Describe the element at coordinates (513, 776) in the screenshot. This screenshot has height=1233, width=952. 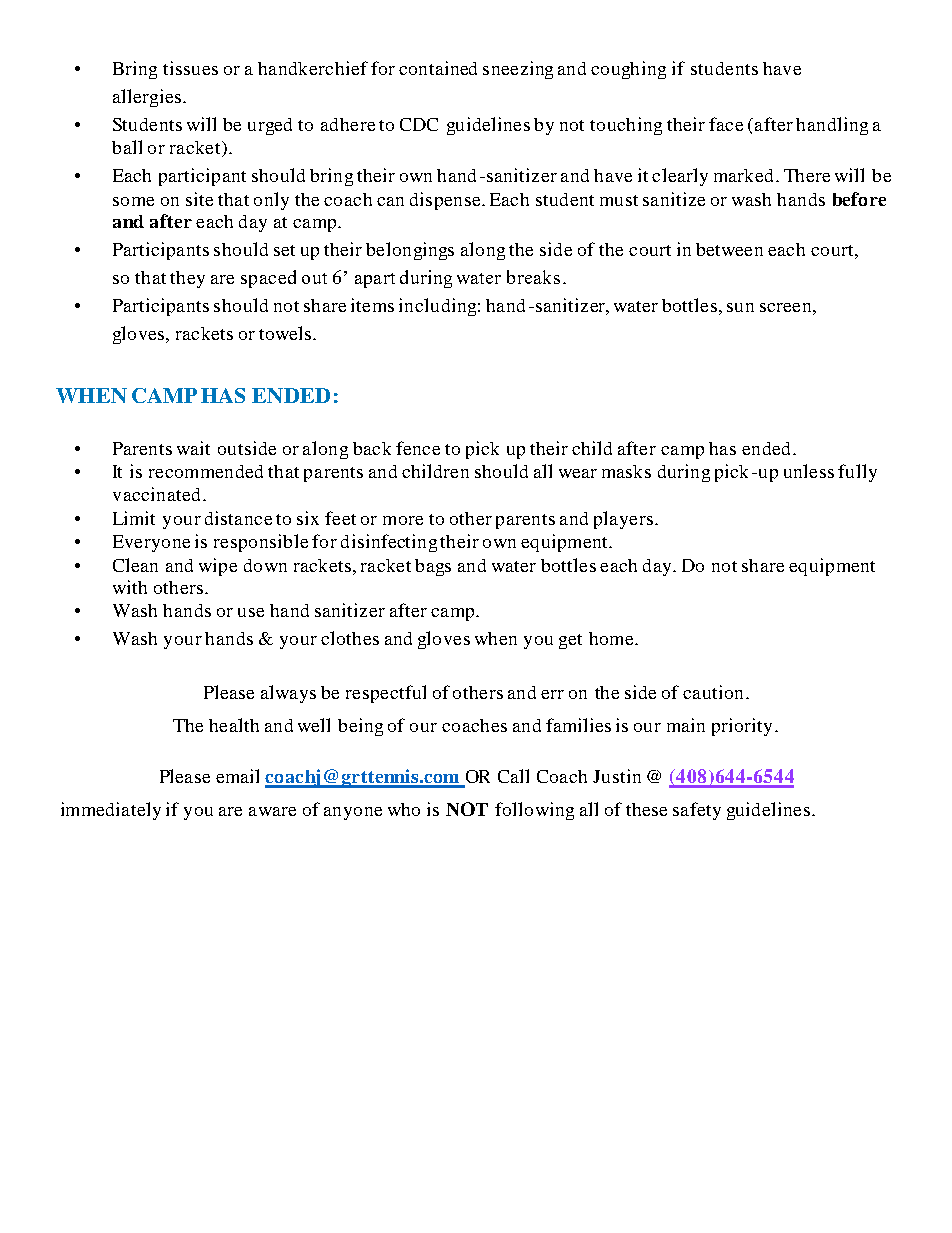
I see `Call` at that location.
